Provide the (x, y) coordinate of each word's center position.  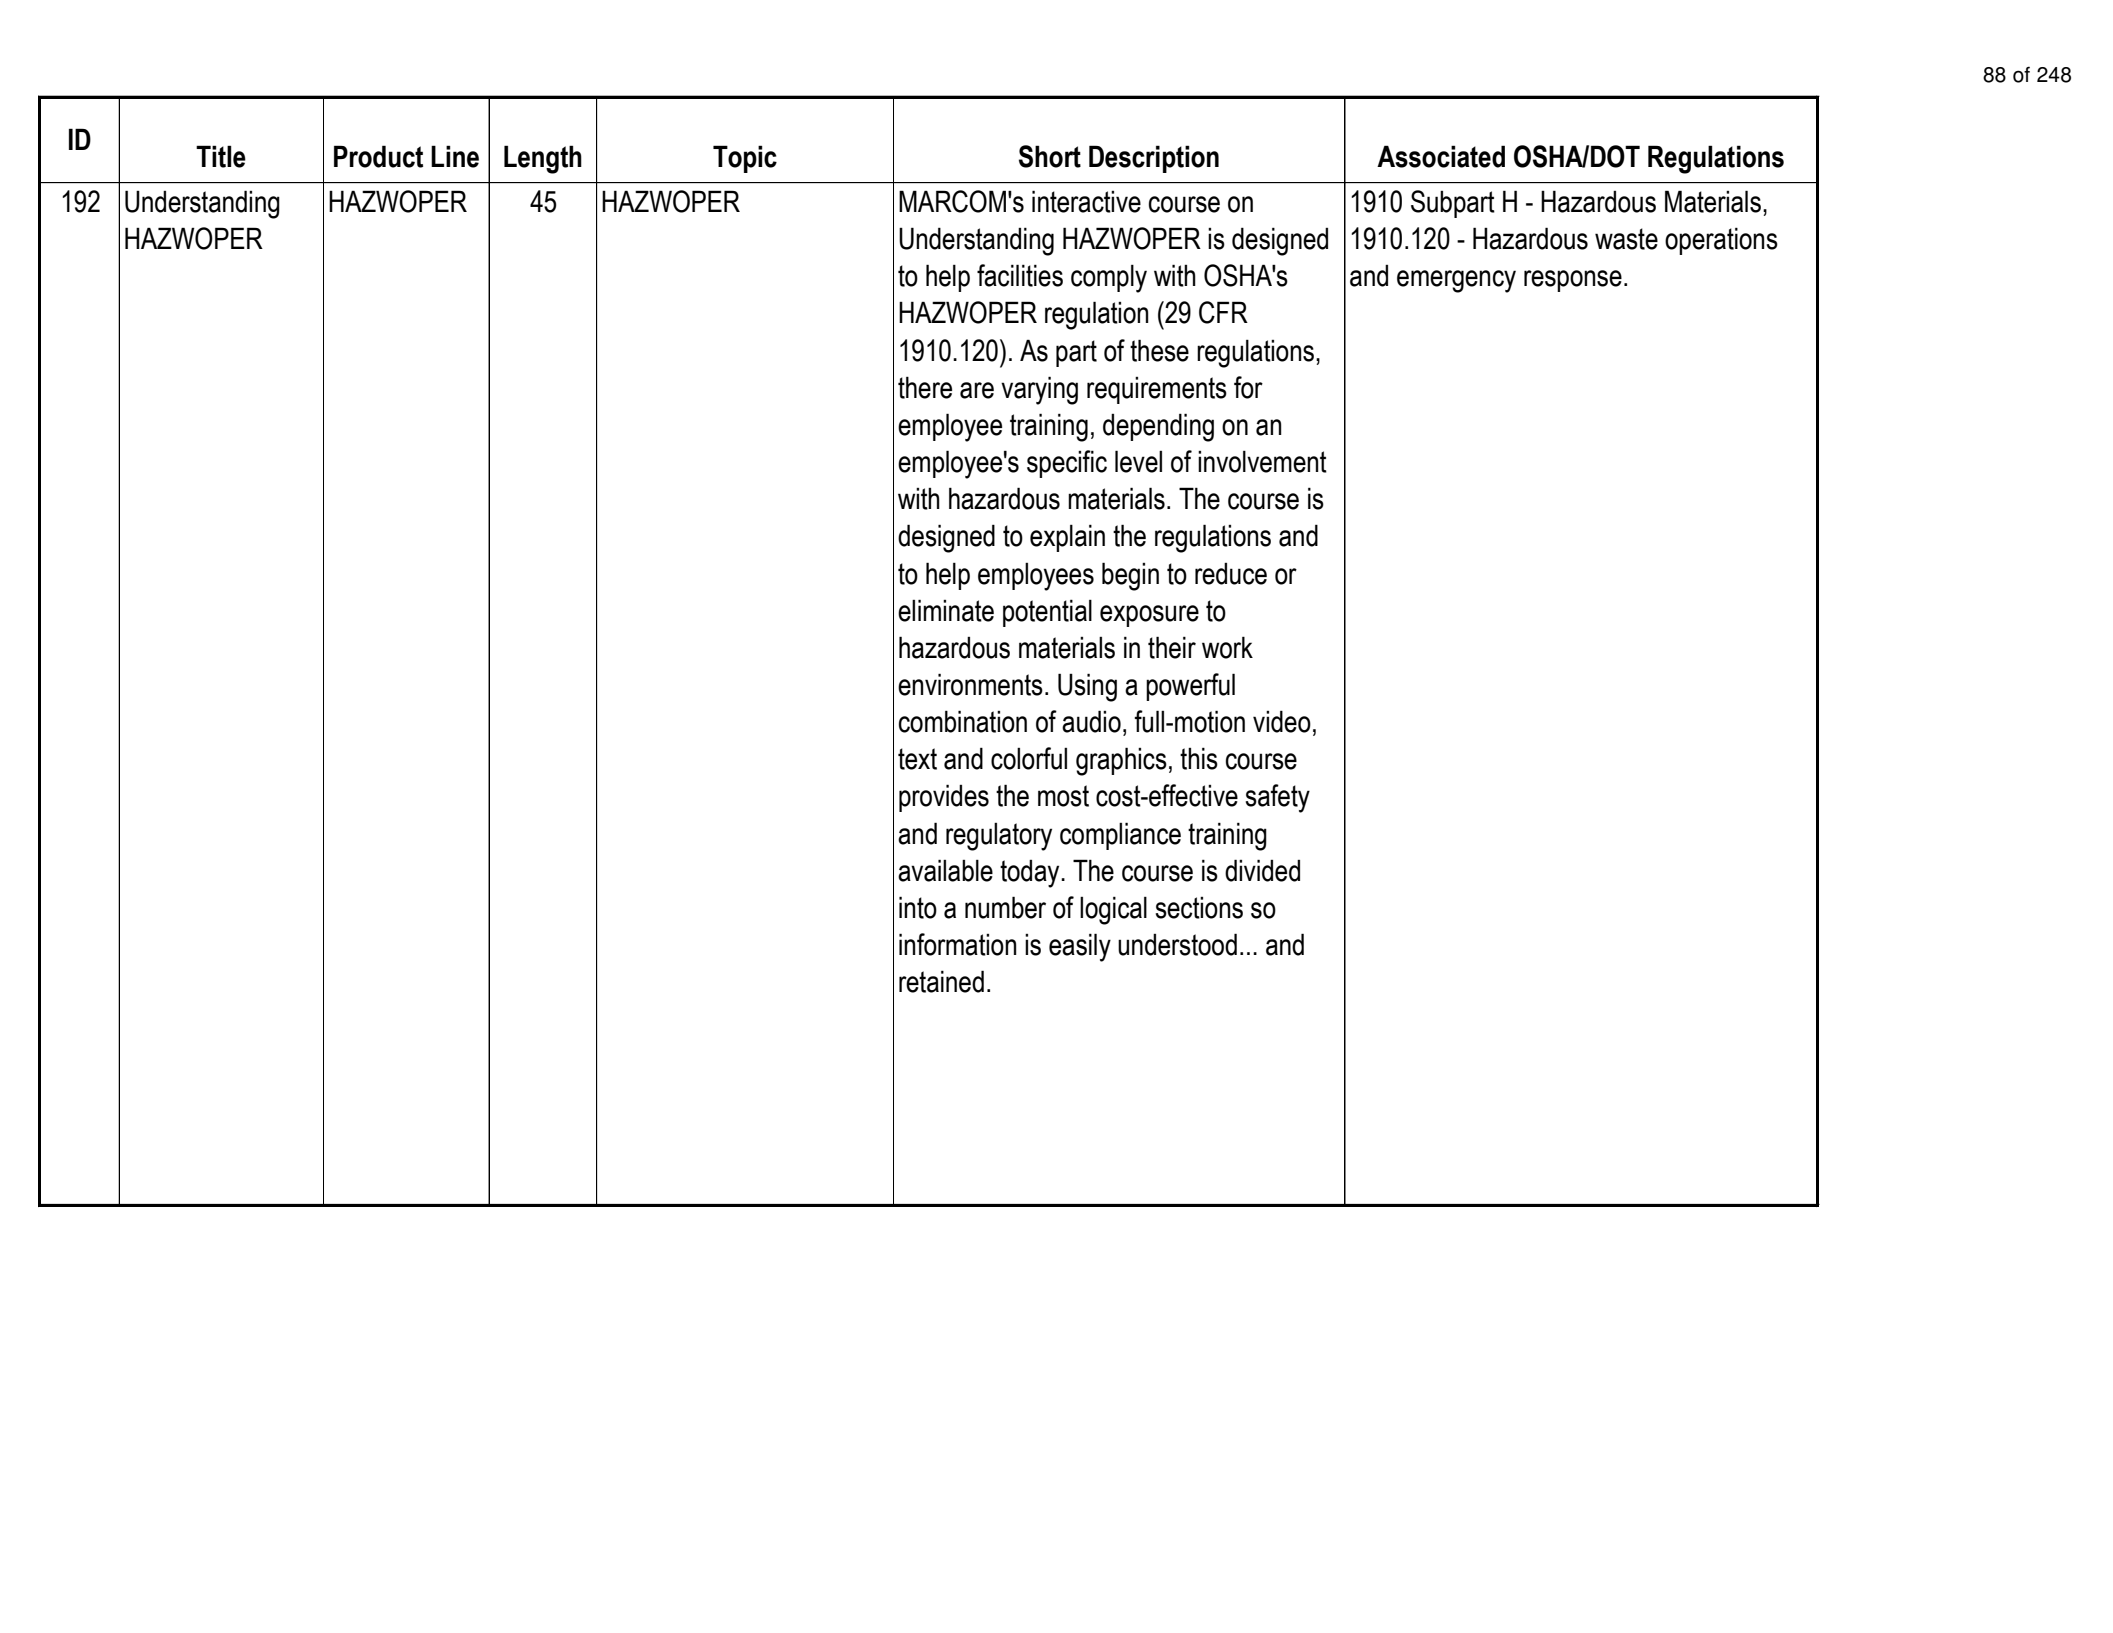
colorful (1029, 758)
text (917, 759)
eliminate (946, 610)
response (1573, 281)
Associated (1441, 156)
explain (1067, 538)
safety (1278, 798)
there (925, 387)
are (977, 390)
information (958, 944)
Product (378, 156)
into (918, 907)
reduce (1231, 574)
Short (1050, 156)
